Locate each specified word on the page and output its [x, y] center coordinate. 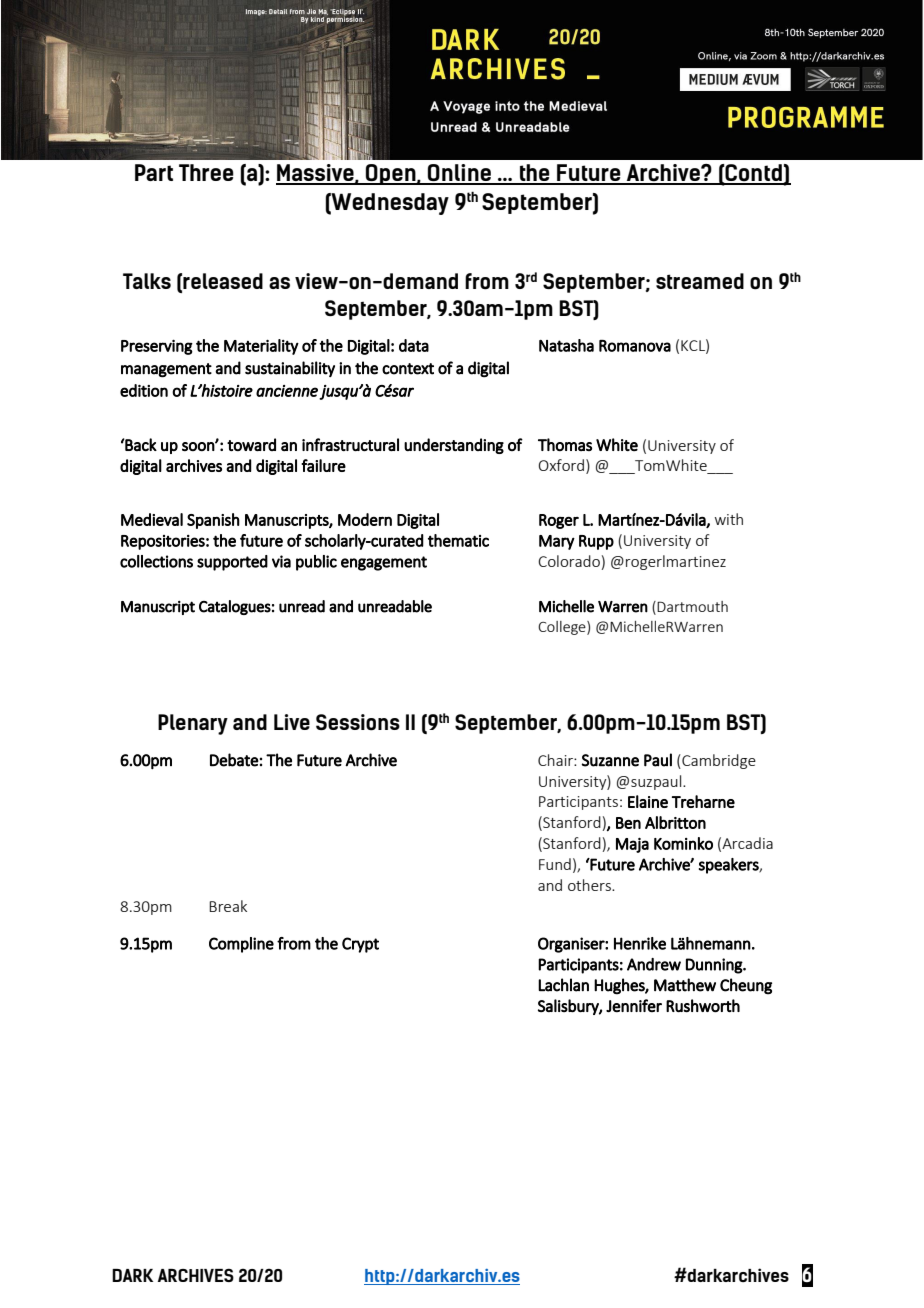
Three [206, 172]
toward [251, 444]
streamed [700, 281]
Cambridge [718, 761]
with [729, 519]
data [414, 345]
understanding [454, 446]
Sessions [358, 722]
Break [228, 906]
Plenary [193, 724]
